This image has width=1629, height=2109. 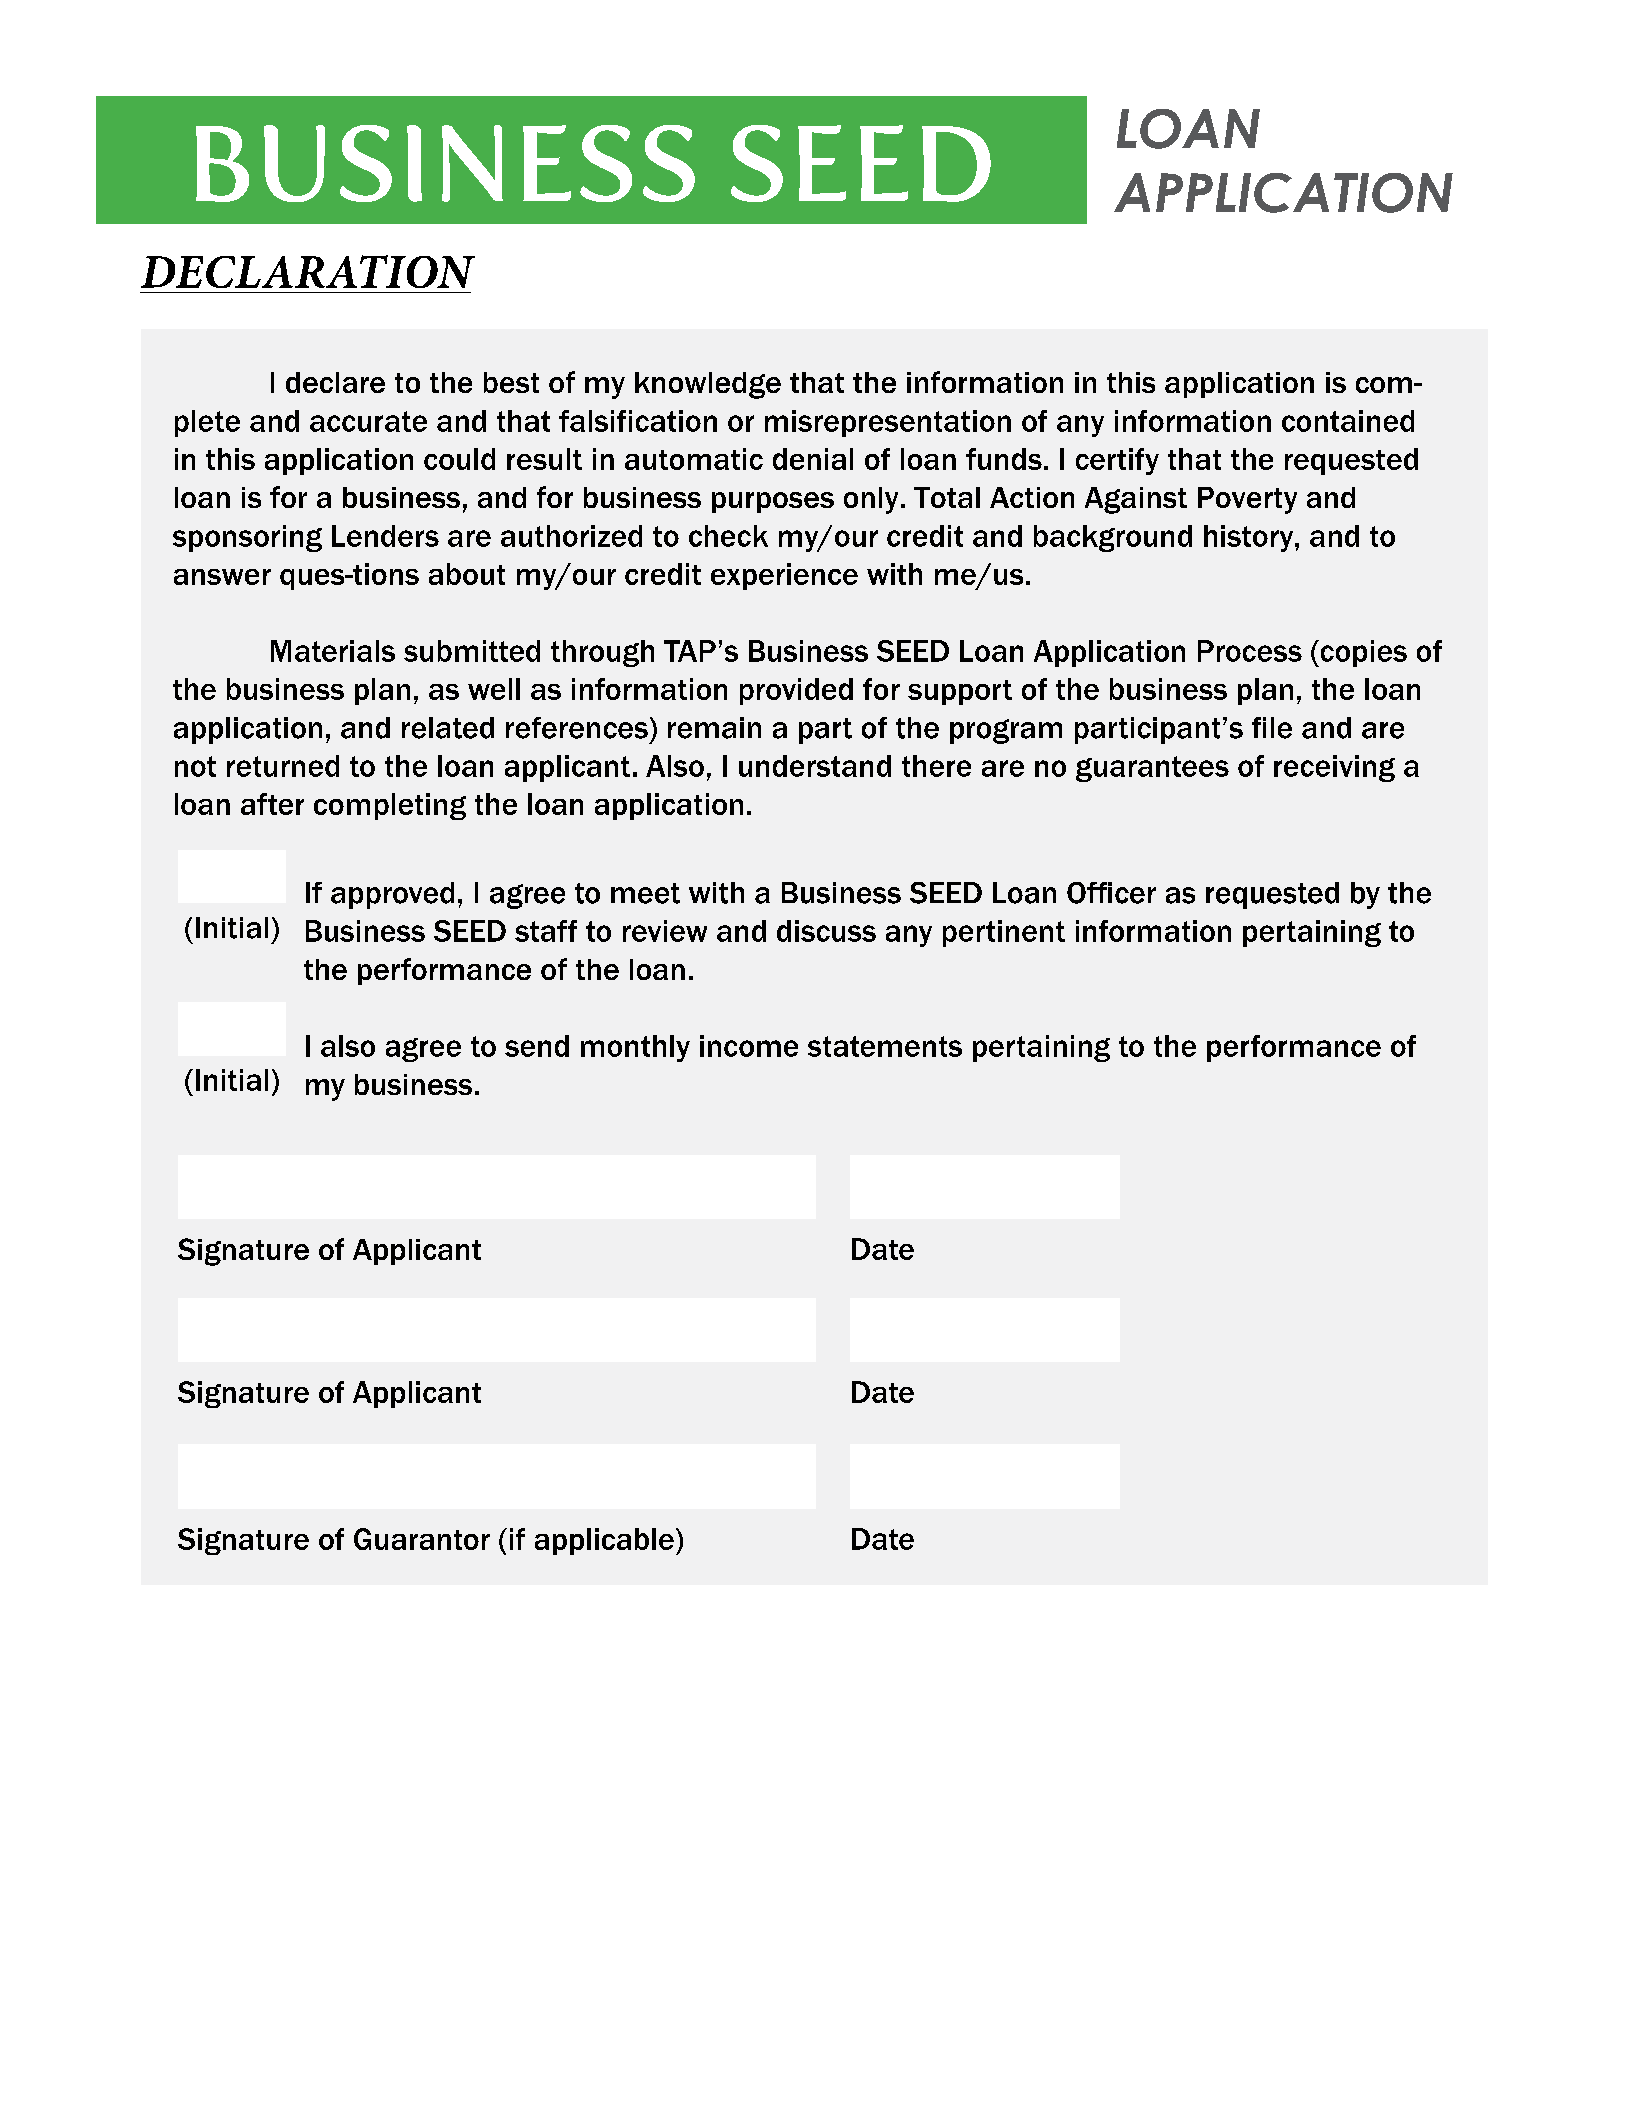 I want to click on statements, so click(x=885, y=1046).
